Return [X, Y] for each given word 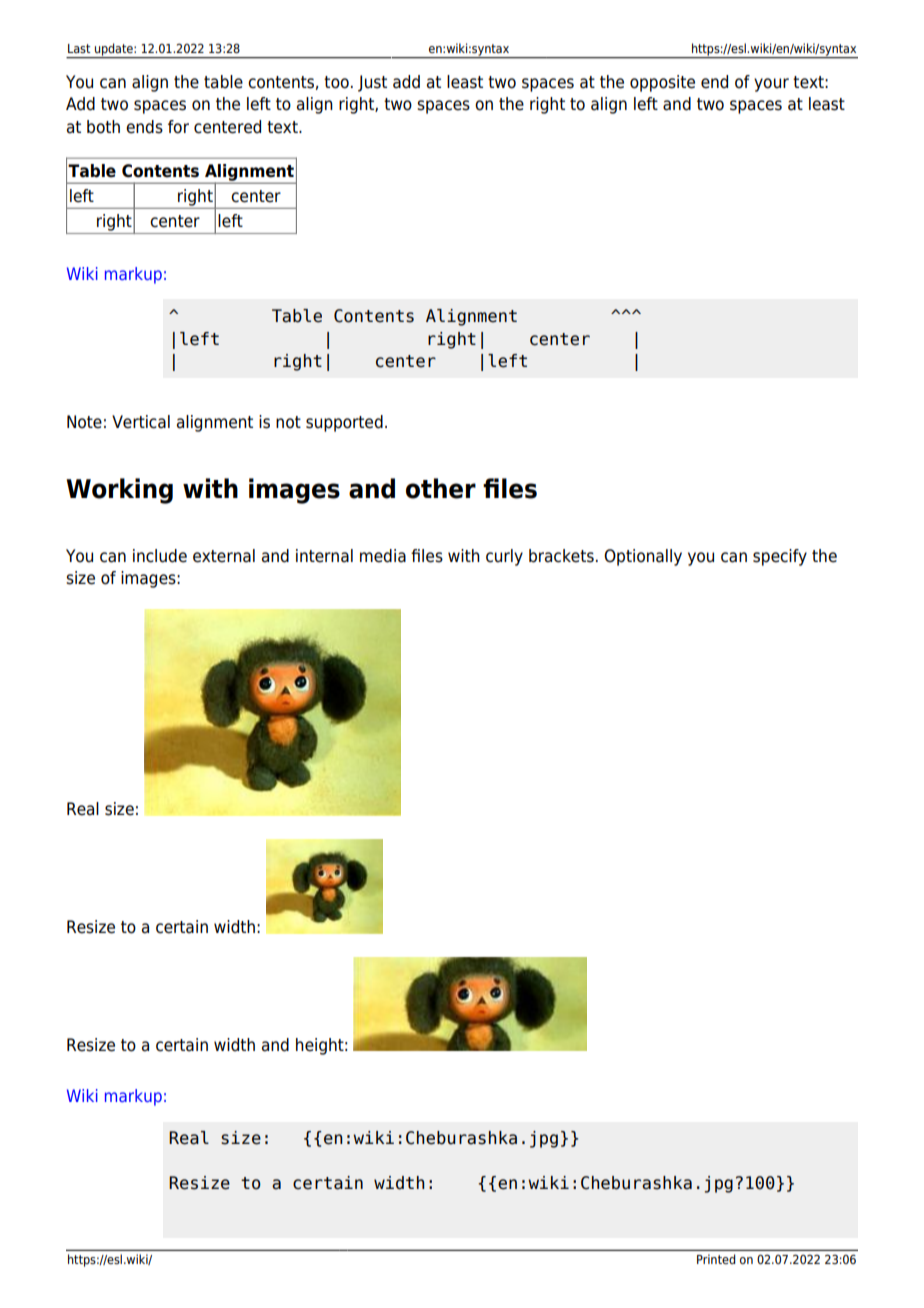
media [383, 556]
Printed [716, 1259]
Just [372, 83]
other [441, 488]
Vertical [141, 422]
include [160, 556]
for [178, 127]
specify [780, 557]
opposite [662, 83]
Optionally [643, 557]
